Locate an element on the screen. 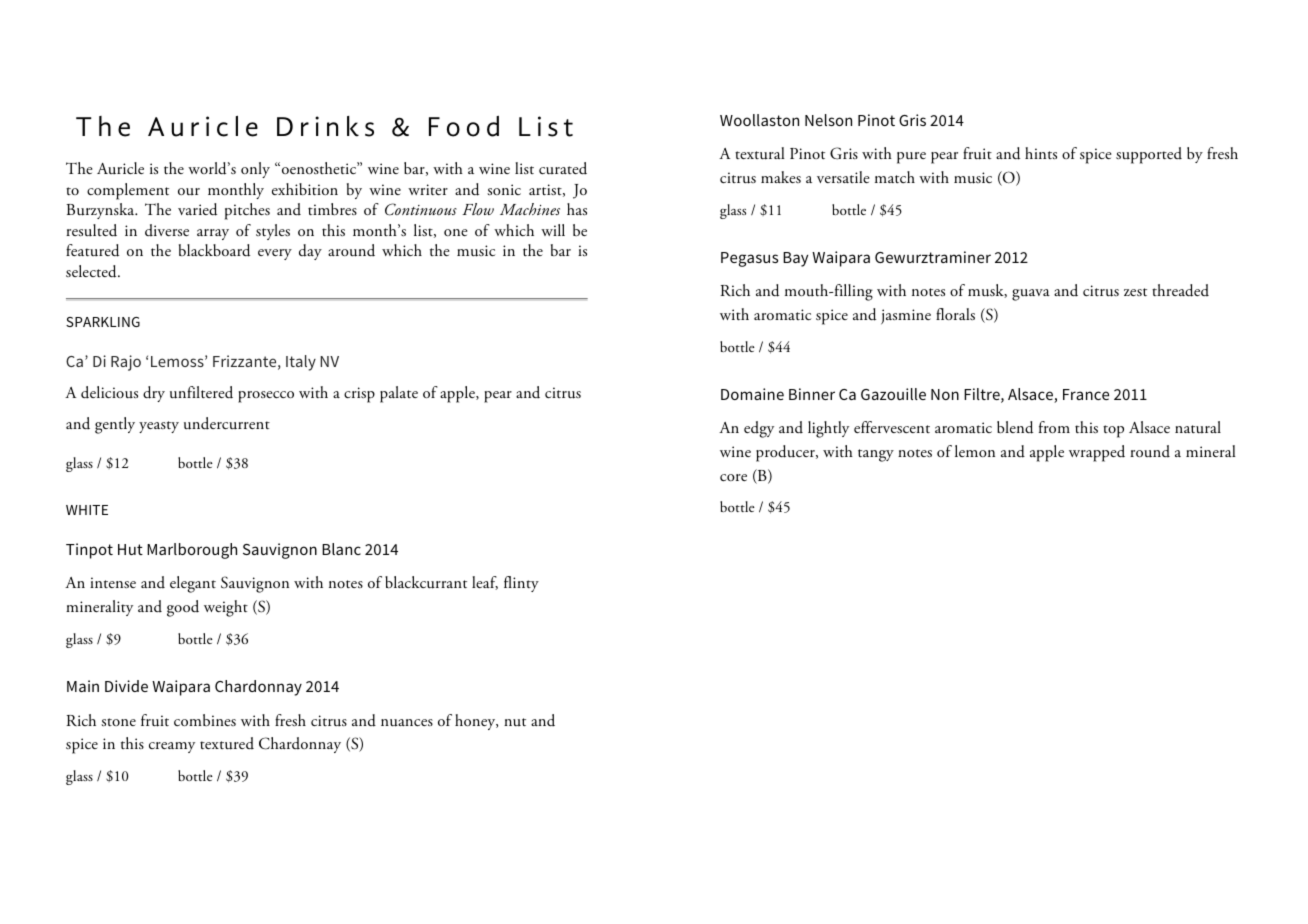 The image size is (1308, 924). hints is located at coordinates (1041, 153).
